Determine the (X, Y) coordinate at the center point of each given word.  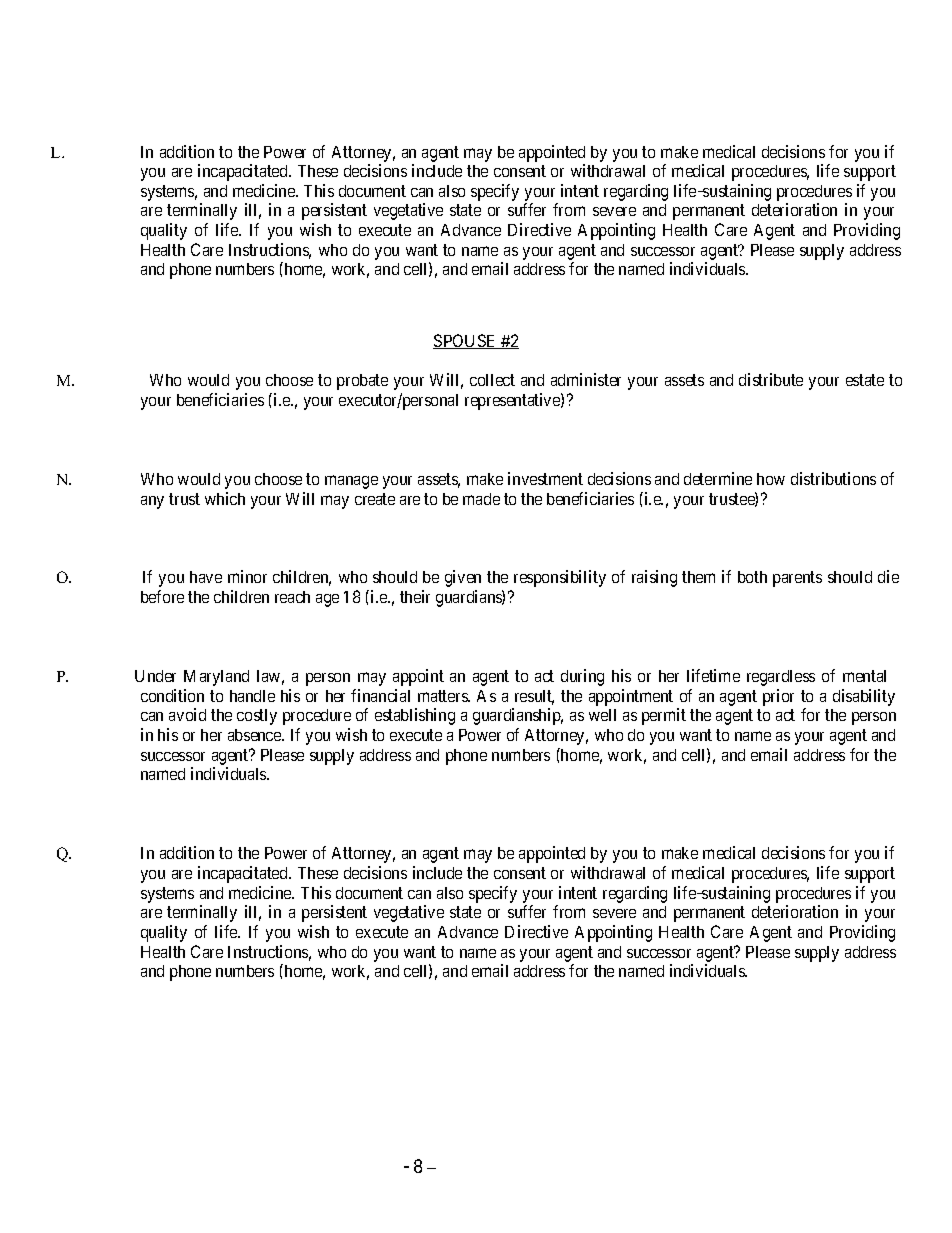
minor (247, 576)
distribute (771, 379)
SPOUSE (466, 341)
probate (362, 382)
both (752, 577)
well (602, 715)
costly (257, 717)
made (481, 499)
